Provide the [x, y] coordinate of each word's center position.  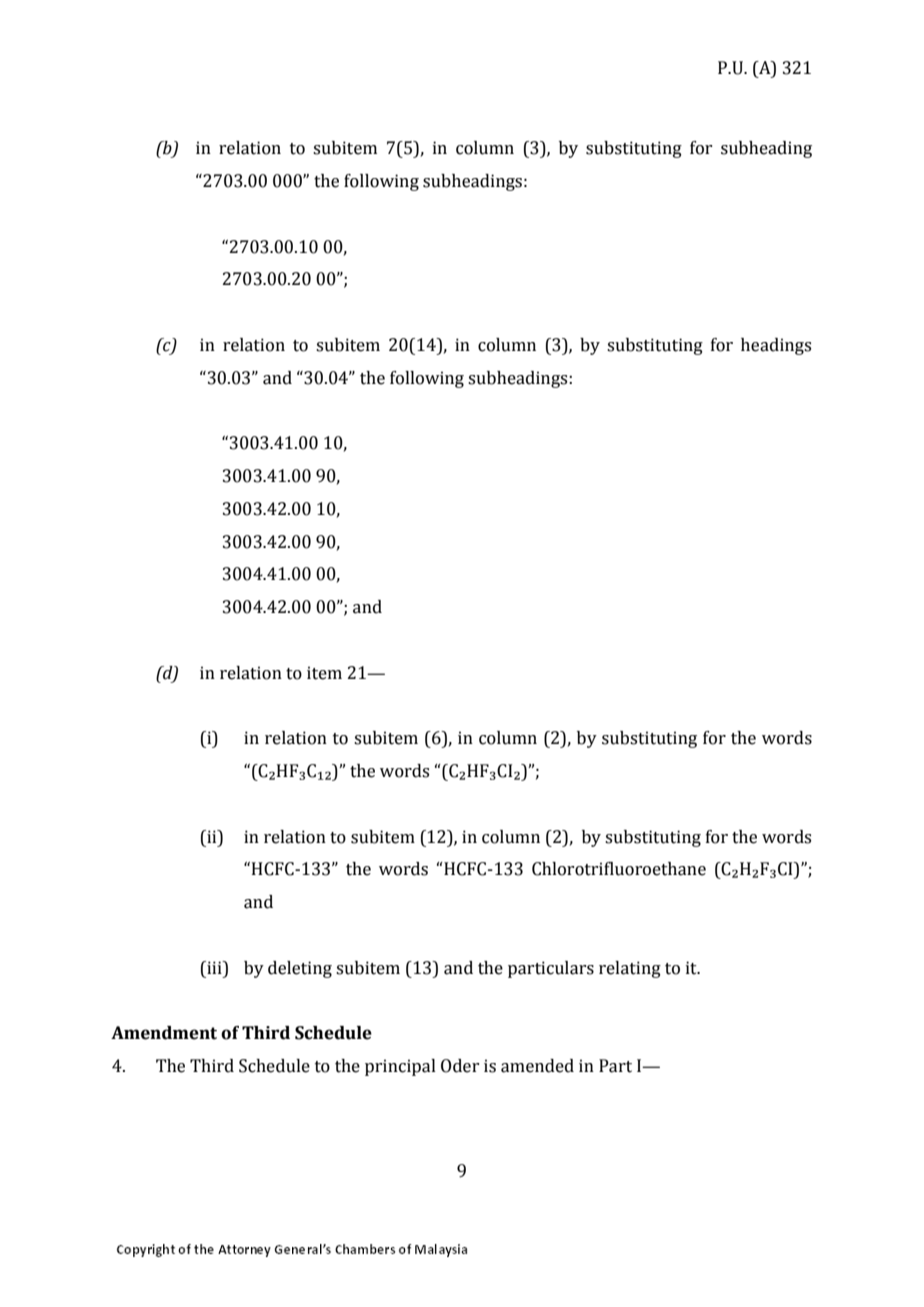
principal [400, 1067]
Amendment [164, 1033]
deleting [300, 969]
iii [214, 967]
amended [537, 1066]
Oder [460, 1066]
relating [630, 969]
